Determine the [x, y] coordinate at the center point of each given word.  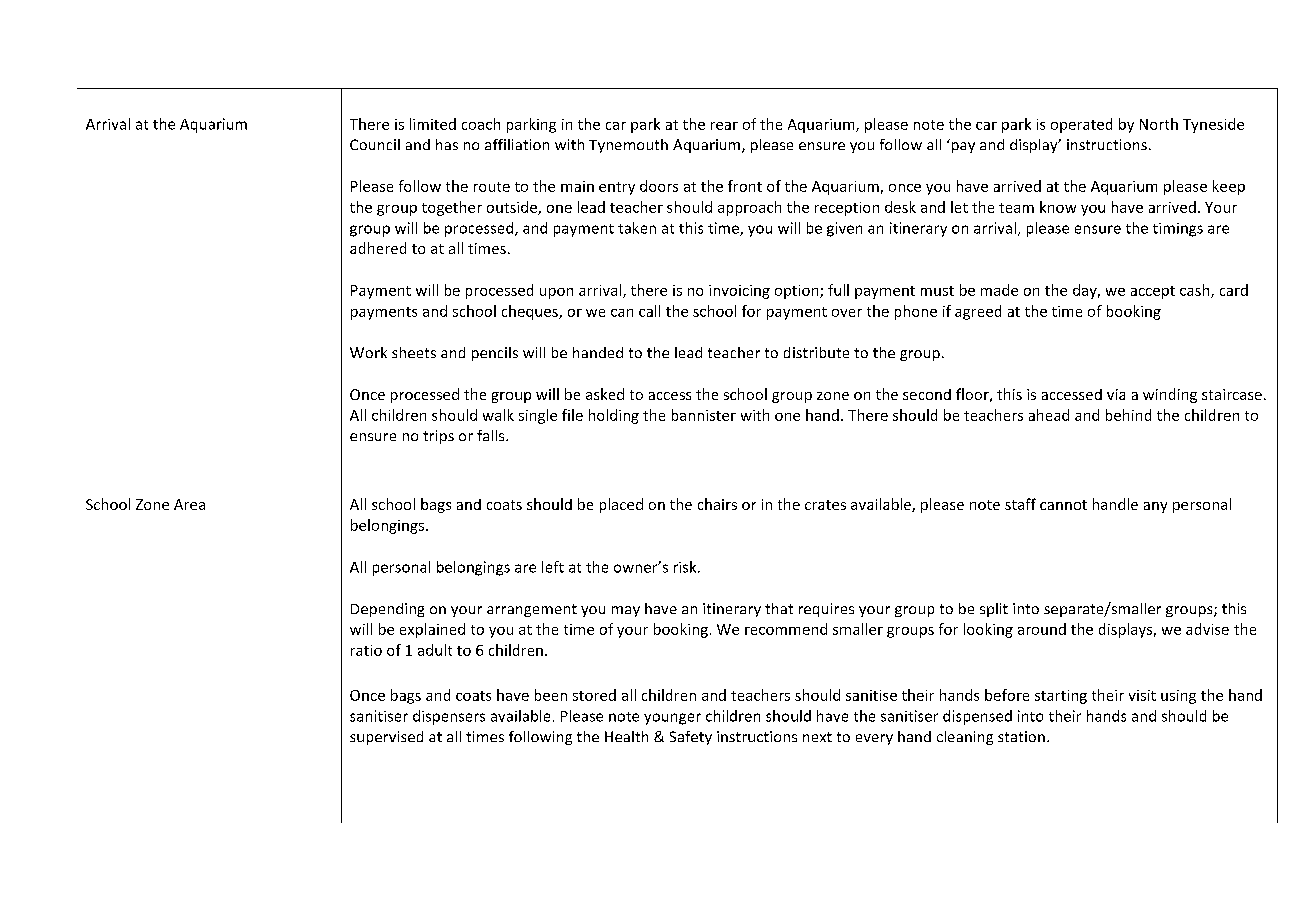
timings [1178, 230]
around [1042, 629]
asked [605, 394]
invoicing [739, 292]
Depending [387, 610]
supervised [386, 738]
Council [375, 144]
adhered [378, 248]
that [779, 608]
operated [1081, 125]
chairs [717, 504]
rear [724, 126]
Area [189, 504]
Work [368, 352]
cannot [1063, 505]
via [1116, 394]
